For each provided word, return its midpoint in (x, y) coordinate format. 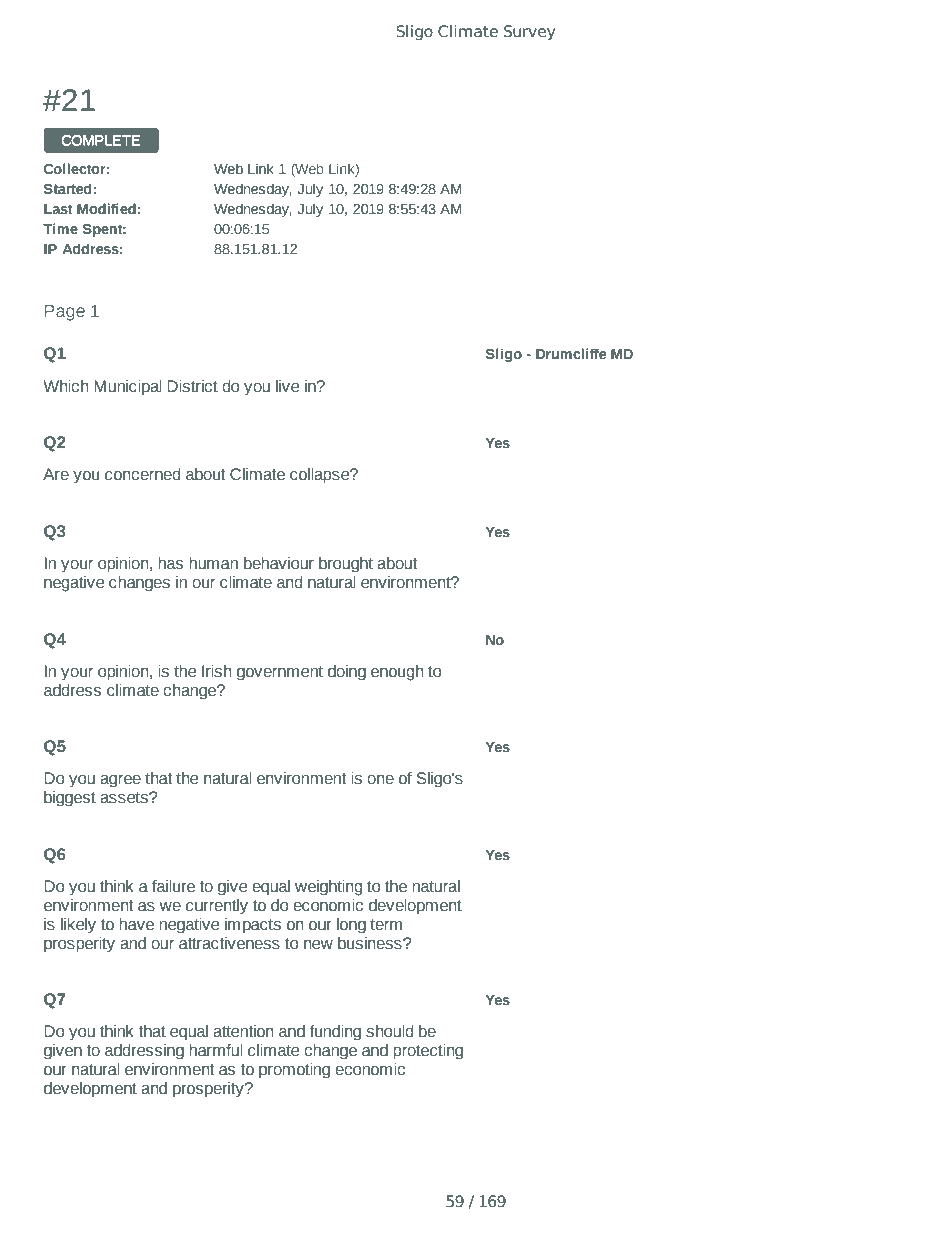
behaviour (279, 563)
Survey (529, 32)
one (380, 780)
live (287, 386)
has (170, 563)
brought (346, 565)
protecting (428, 1052)
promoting (294, 1071)
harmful (216, 1050)
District (192, 386)
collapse (321, 476)
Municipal (128, 388)
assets (125, 798)
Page (65, 313)
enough (397, 673)
